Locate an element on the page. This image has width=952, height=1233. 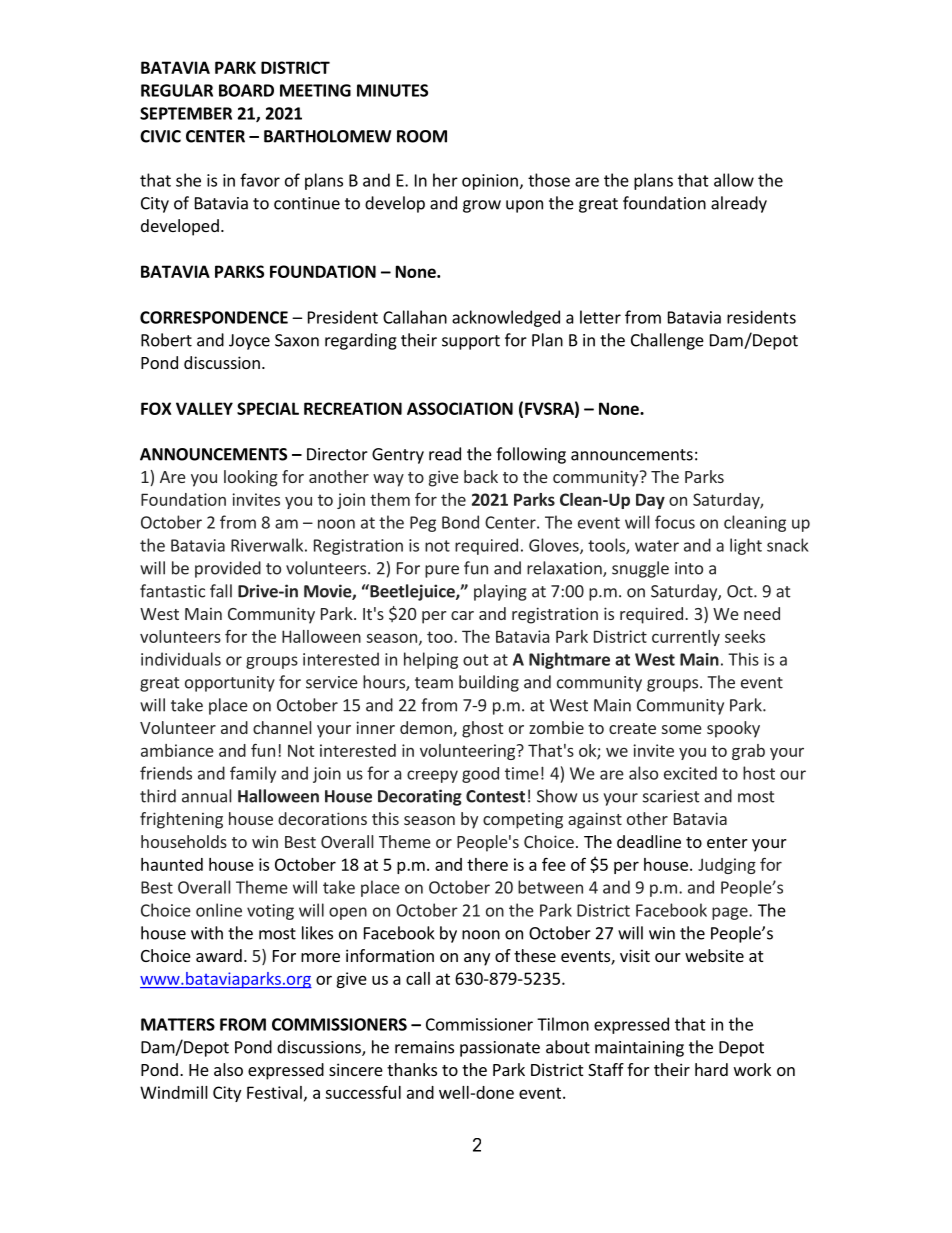
Judging is located at coordinates (727, 866).
